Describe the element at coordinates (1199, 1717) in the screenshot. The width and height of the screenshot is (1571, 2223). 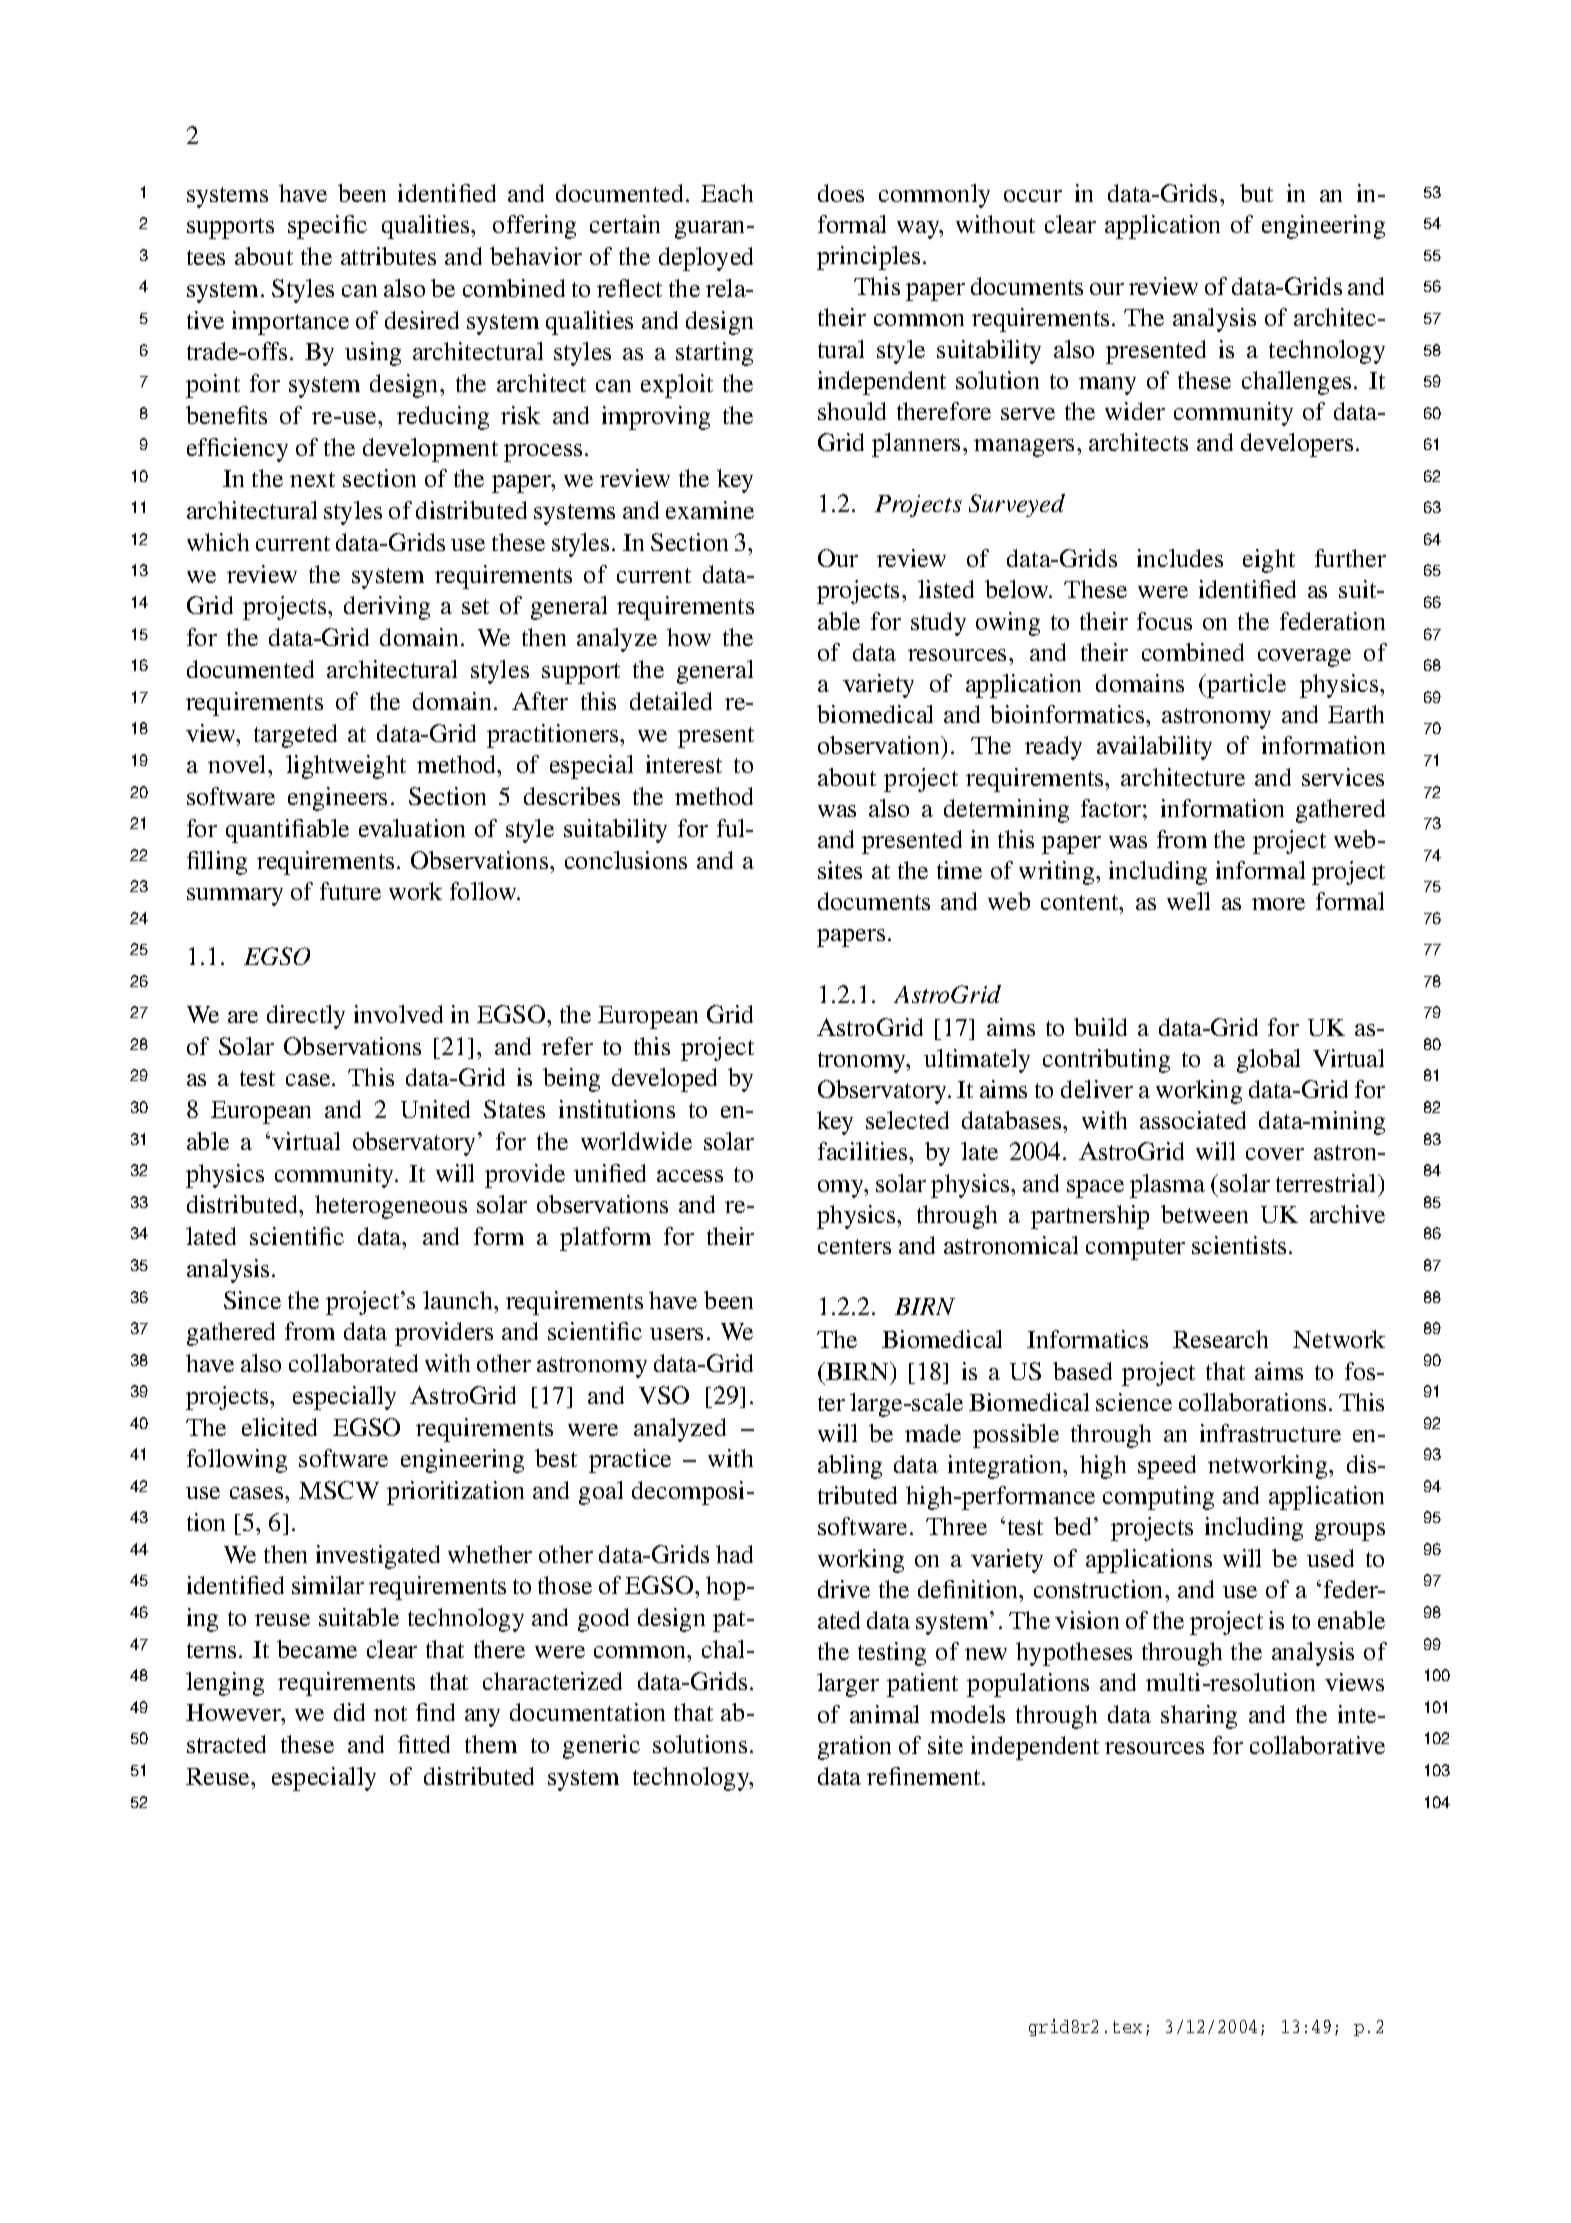
I see `sharing` at that location.
